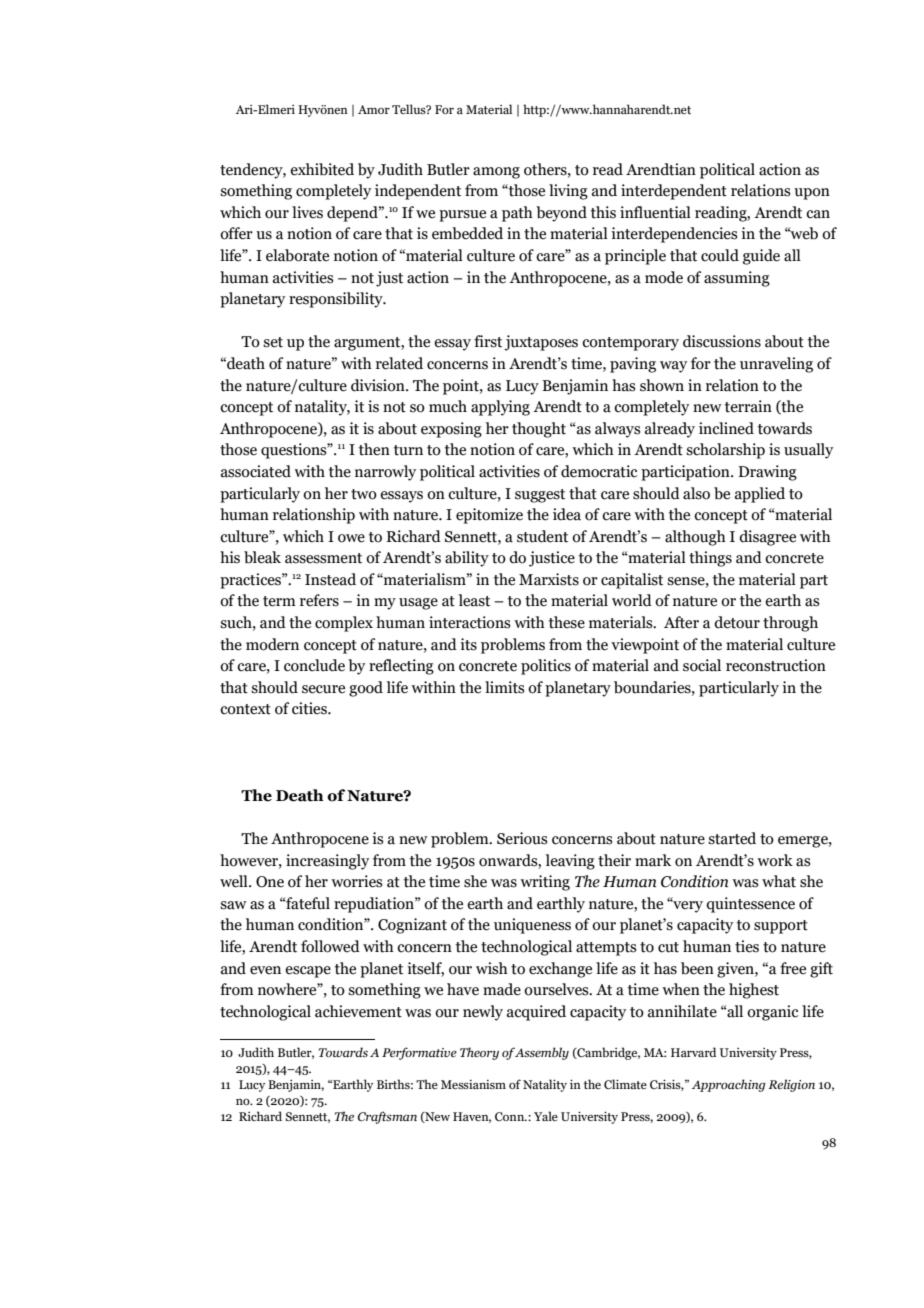  What do you see at coordinates (387, 1117) in the screenshot?
I see `Craftsman` at bounding box center [387, 1117].
